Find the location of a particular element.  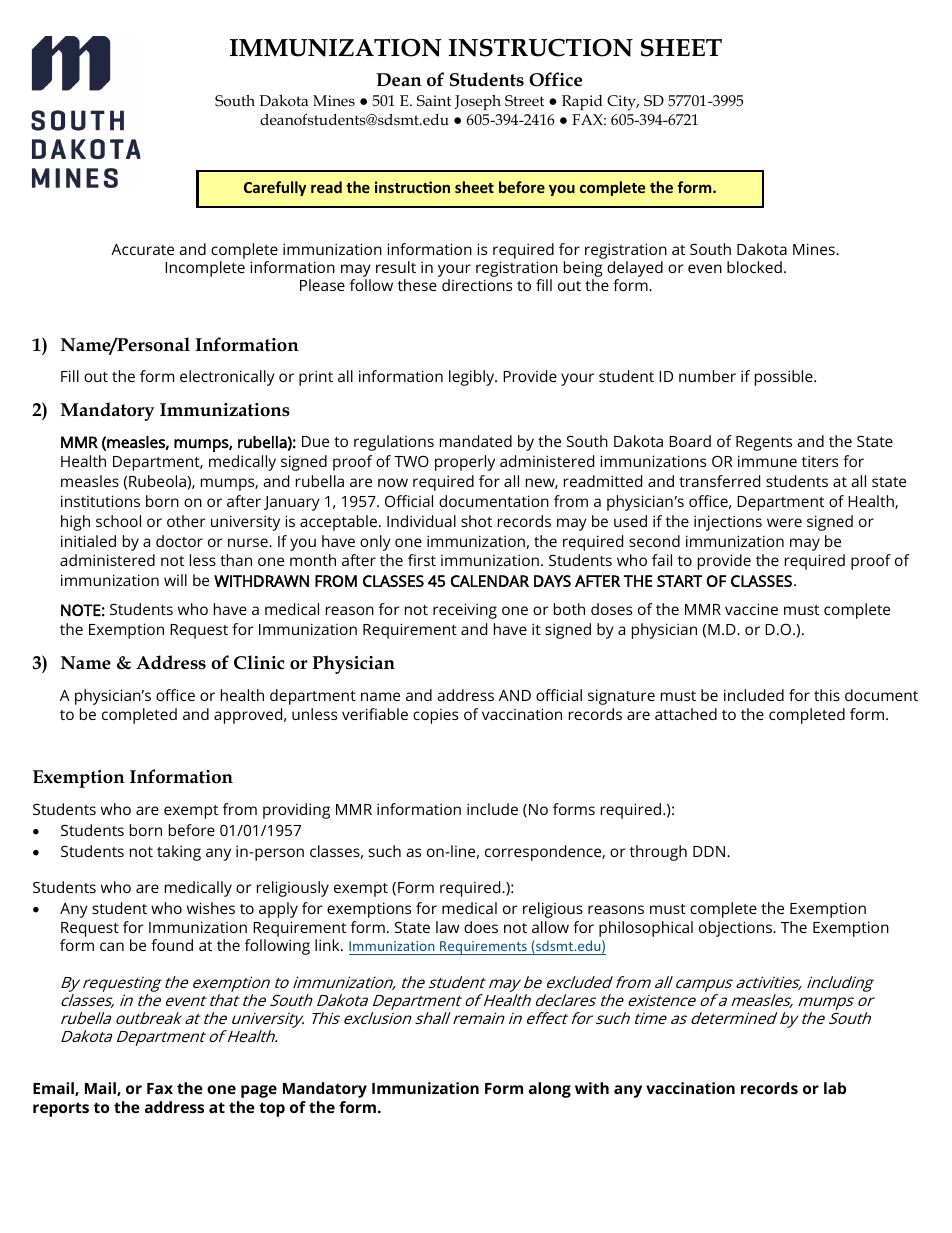

receiving is located at coordinates (465, 611).
